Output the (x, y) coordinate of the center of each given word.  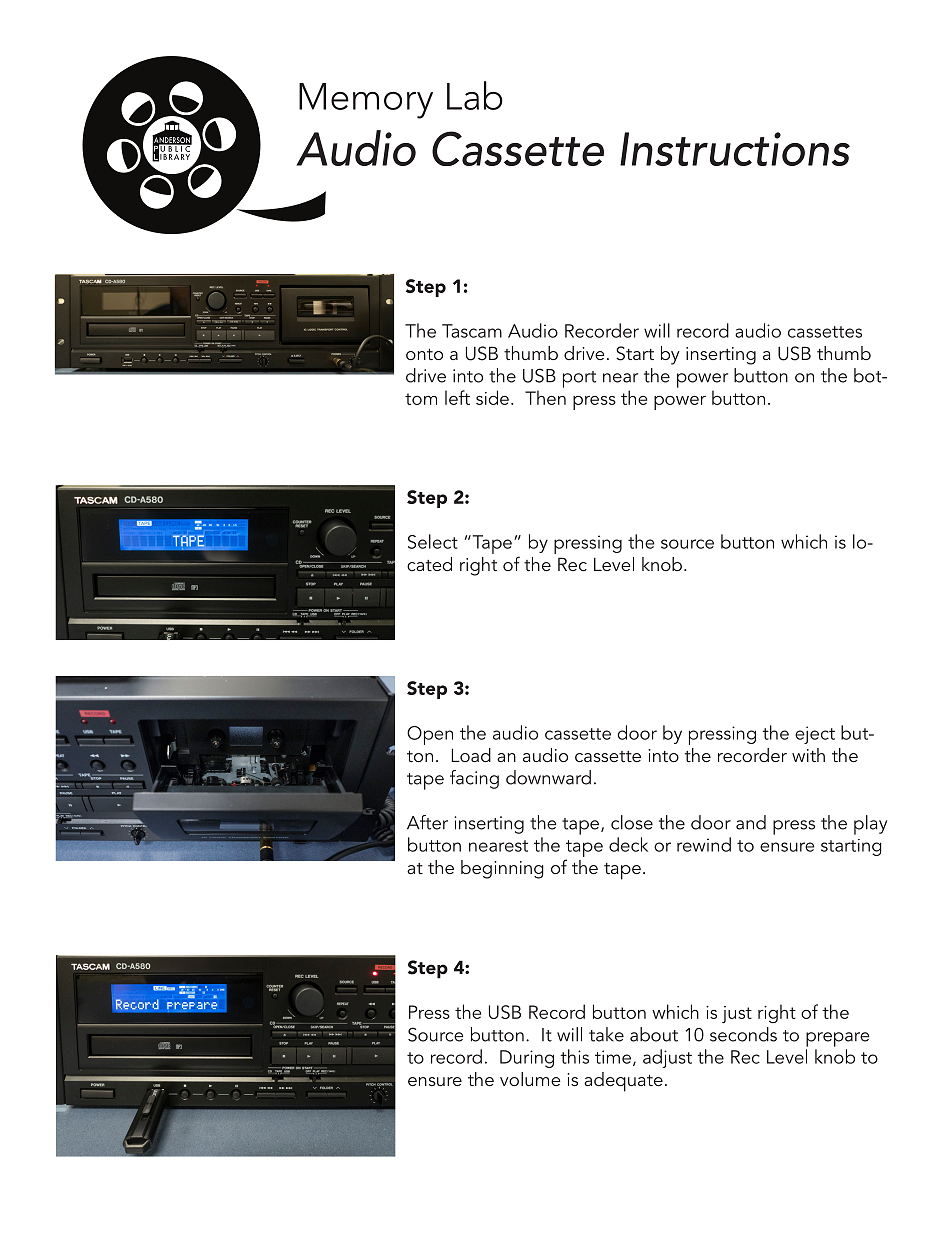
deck (628, 844)
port (579, 379)
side (492, 397)
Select (433, 541)
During (527, 1059)
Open (430, 735)
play (870, 825)
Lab (475, 95)
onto (424, 354)
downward (548, 777)
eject (815, 735)
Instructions (735, 149)
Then (545, 397)
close (632, 822)
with (808, 755)
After (427, 822)
